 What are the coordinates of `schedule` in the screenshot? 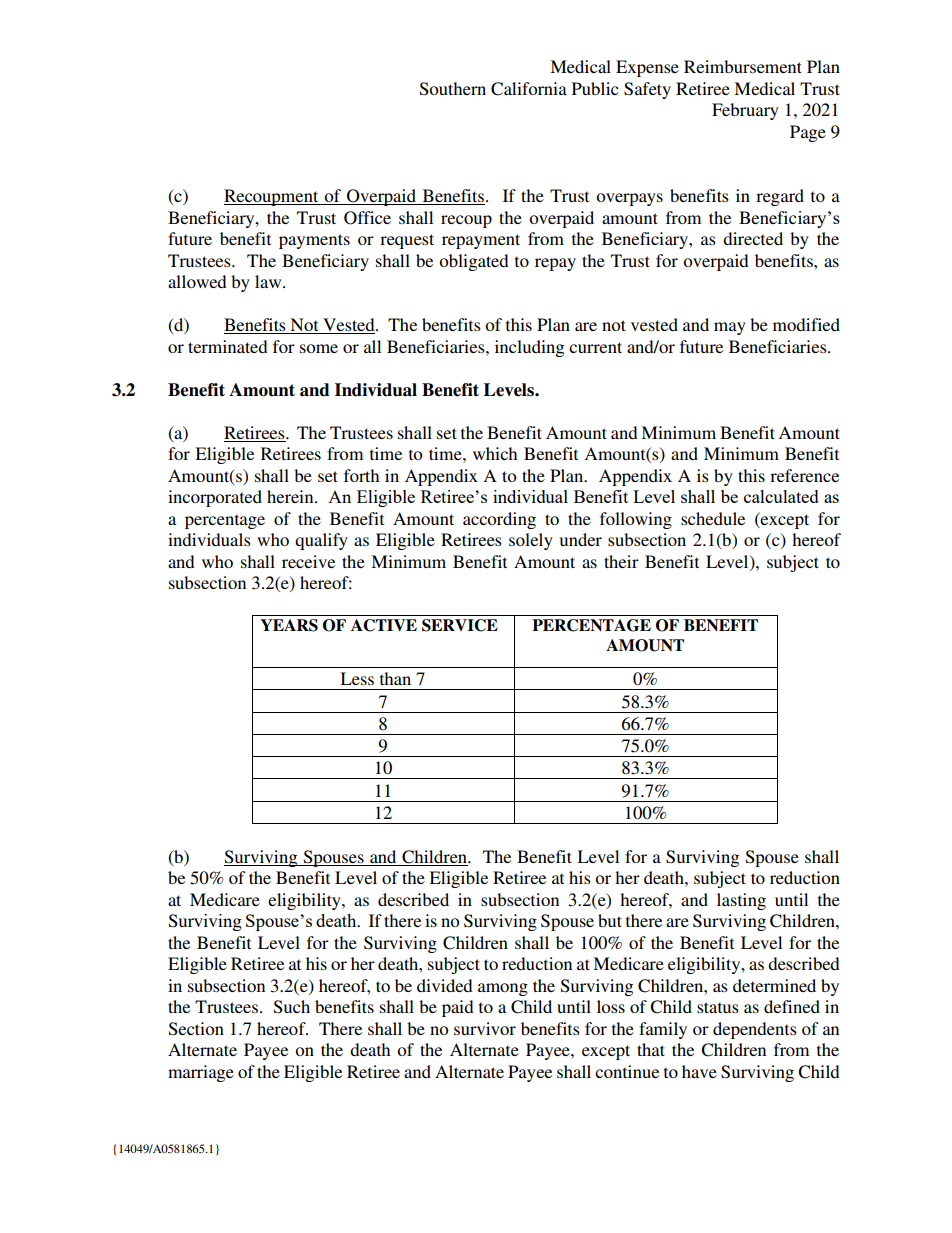 It's located at (713, 518).
